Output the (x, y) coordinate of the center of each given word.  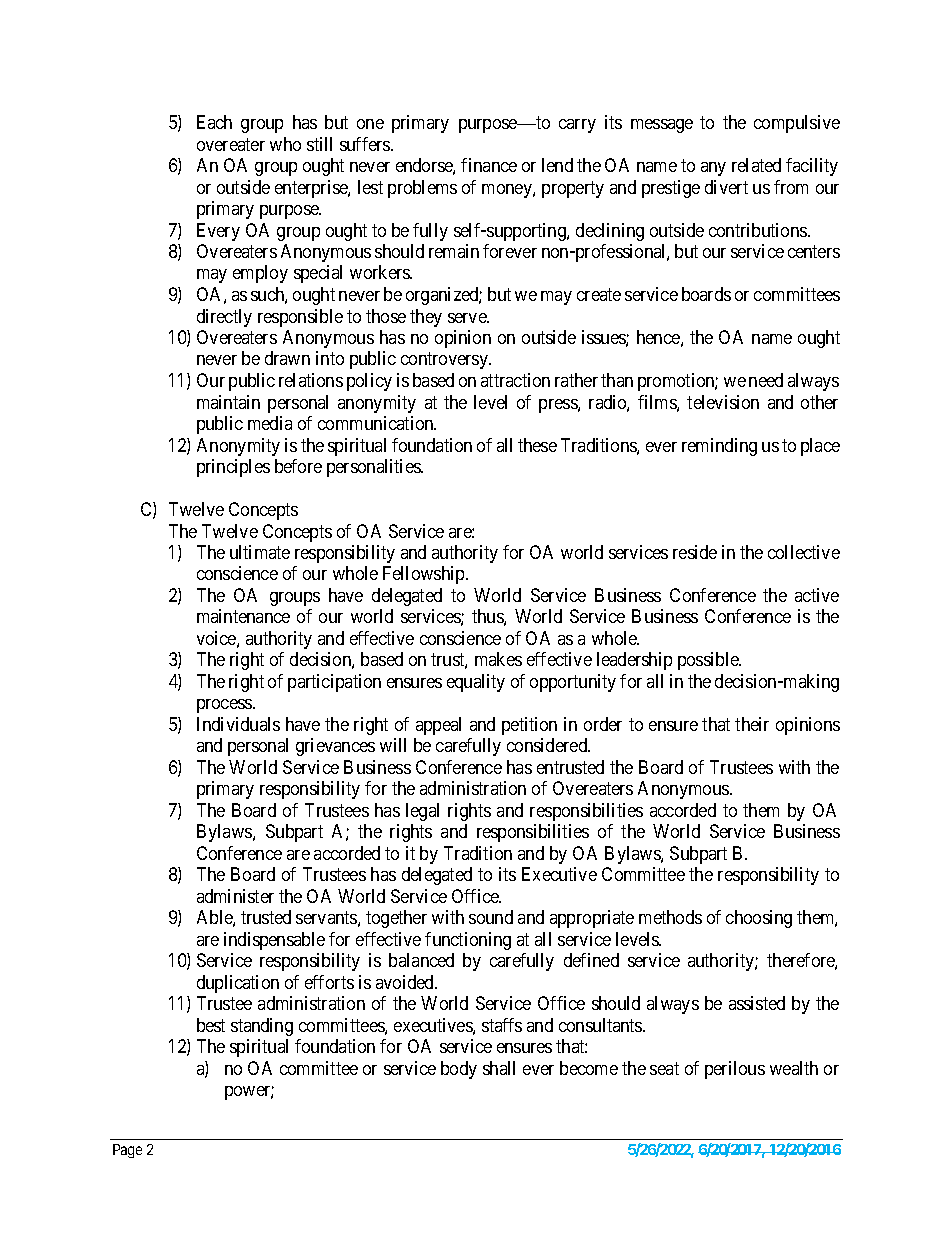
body (459, 1070)
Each (214, 122)
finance (489, 165)
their (752, 724)
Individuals (238, 724)
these (537, 445)
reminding (719, 447)
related (756, 165)
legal (422, 812)
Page (127, 1151)
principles (233, 468)
